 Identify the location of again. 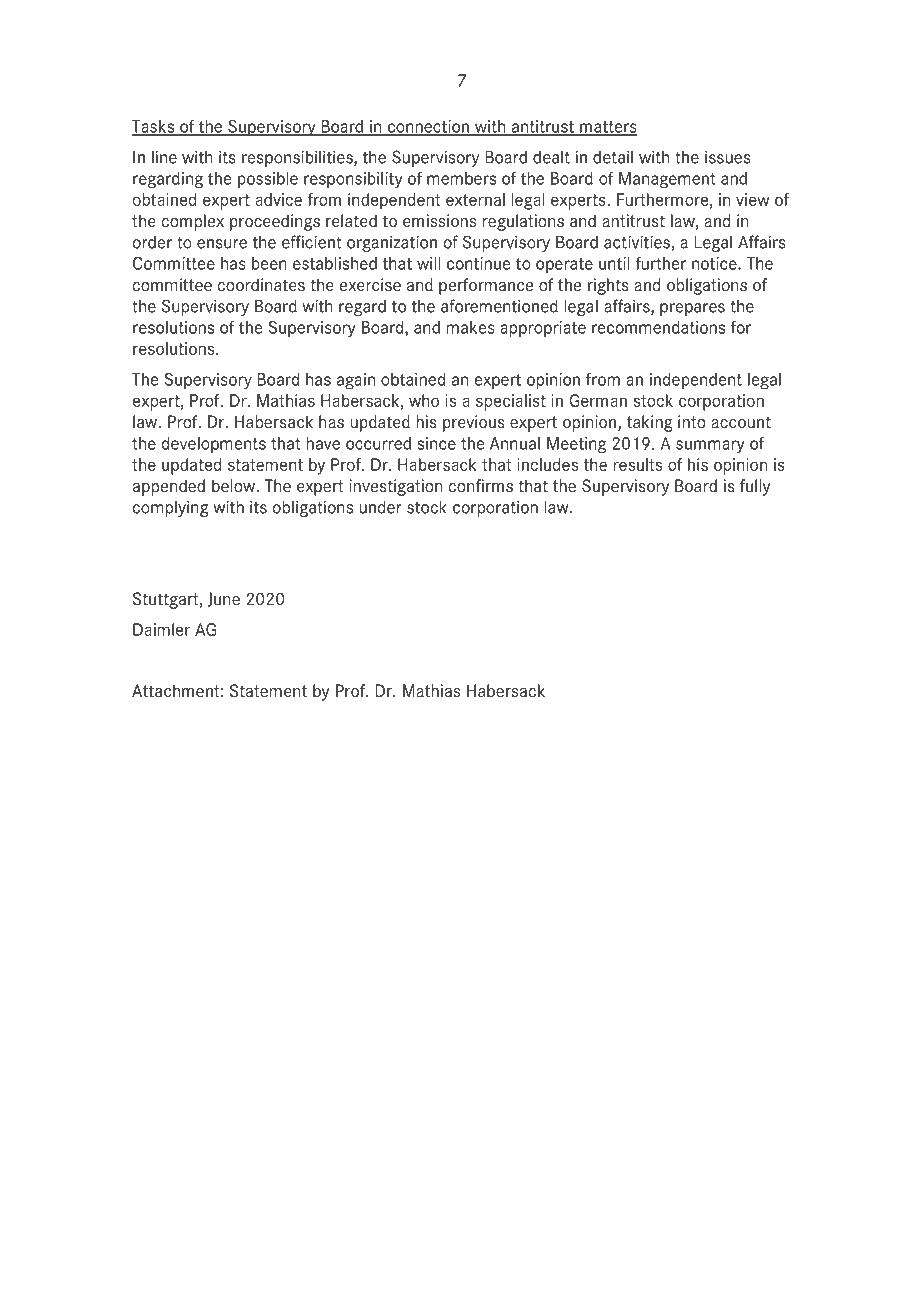
(356, 381).
